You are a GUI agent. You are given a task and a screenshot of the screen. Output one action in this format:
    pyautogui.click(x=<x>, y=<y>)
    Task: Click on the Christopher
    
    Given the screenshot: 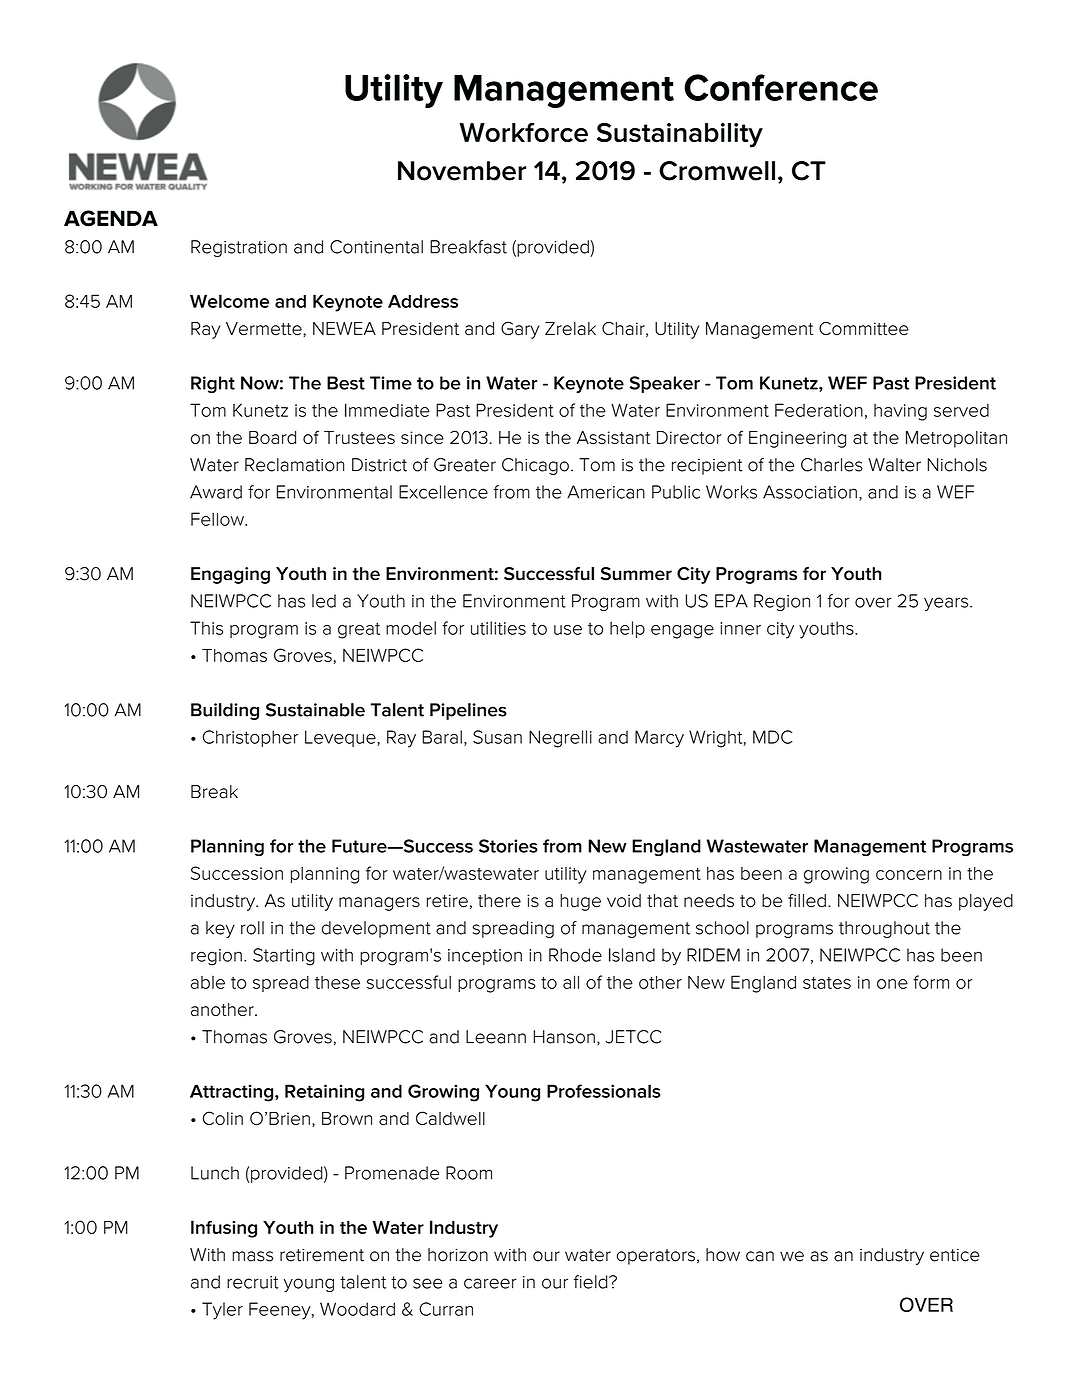 What is the action you would take?
    pyautogui.click(x=250, y=738)
